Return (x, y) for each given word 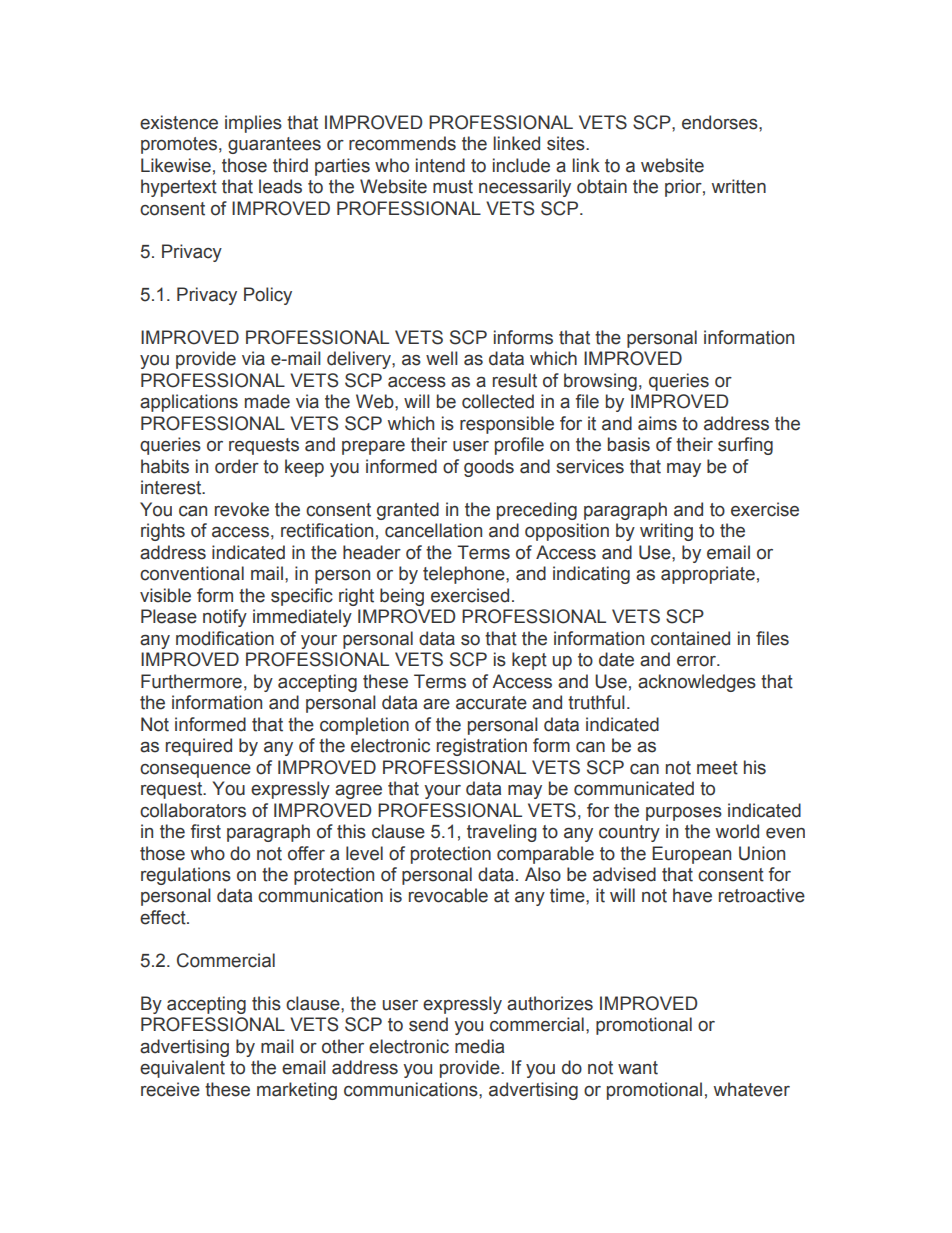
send (428, 1024)
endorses (721, 122)
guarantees (274, 145)
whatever (752, 1089)
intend (440, 165)
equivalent (182, 1069)
